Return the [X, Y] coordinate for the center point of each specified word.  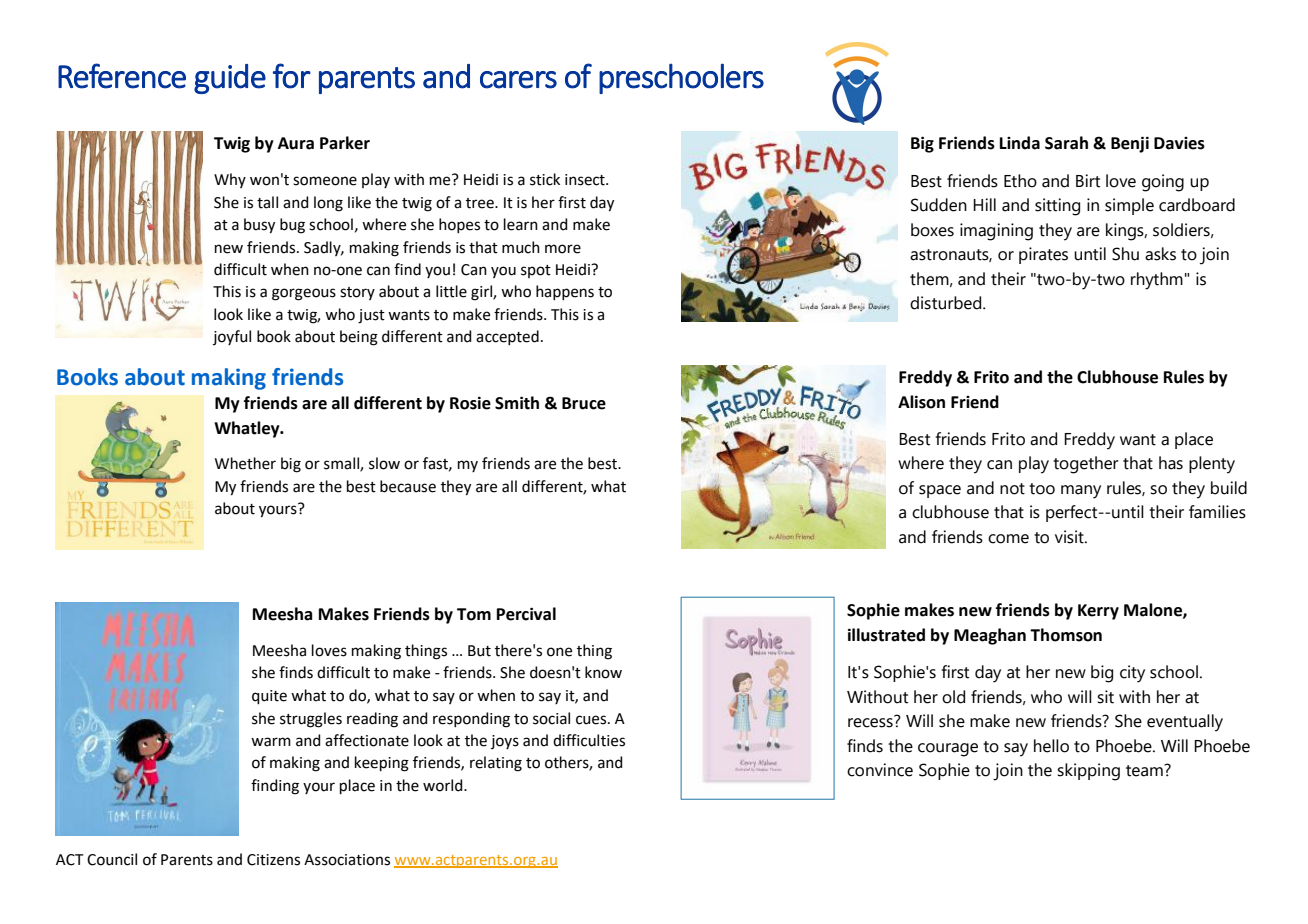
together [1086, 465]
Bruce [584, 403]
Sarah [1066, 143]
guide [230, 79]
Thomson [1066, 635]
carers [518, 80]
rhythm [1157, 281]
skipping [1088, 772]
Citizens [273, 860]
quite [269, 697]
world [444, 785]
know [603, 672]
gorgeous [304, 294]
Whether [245, 463]
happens [565, 292]
